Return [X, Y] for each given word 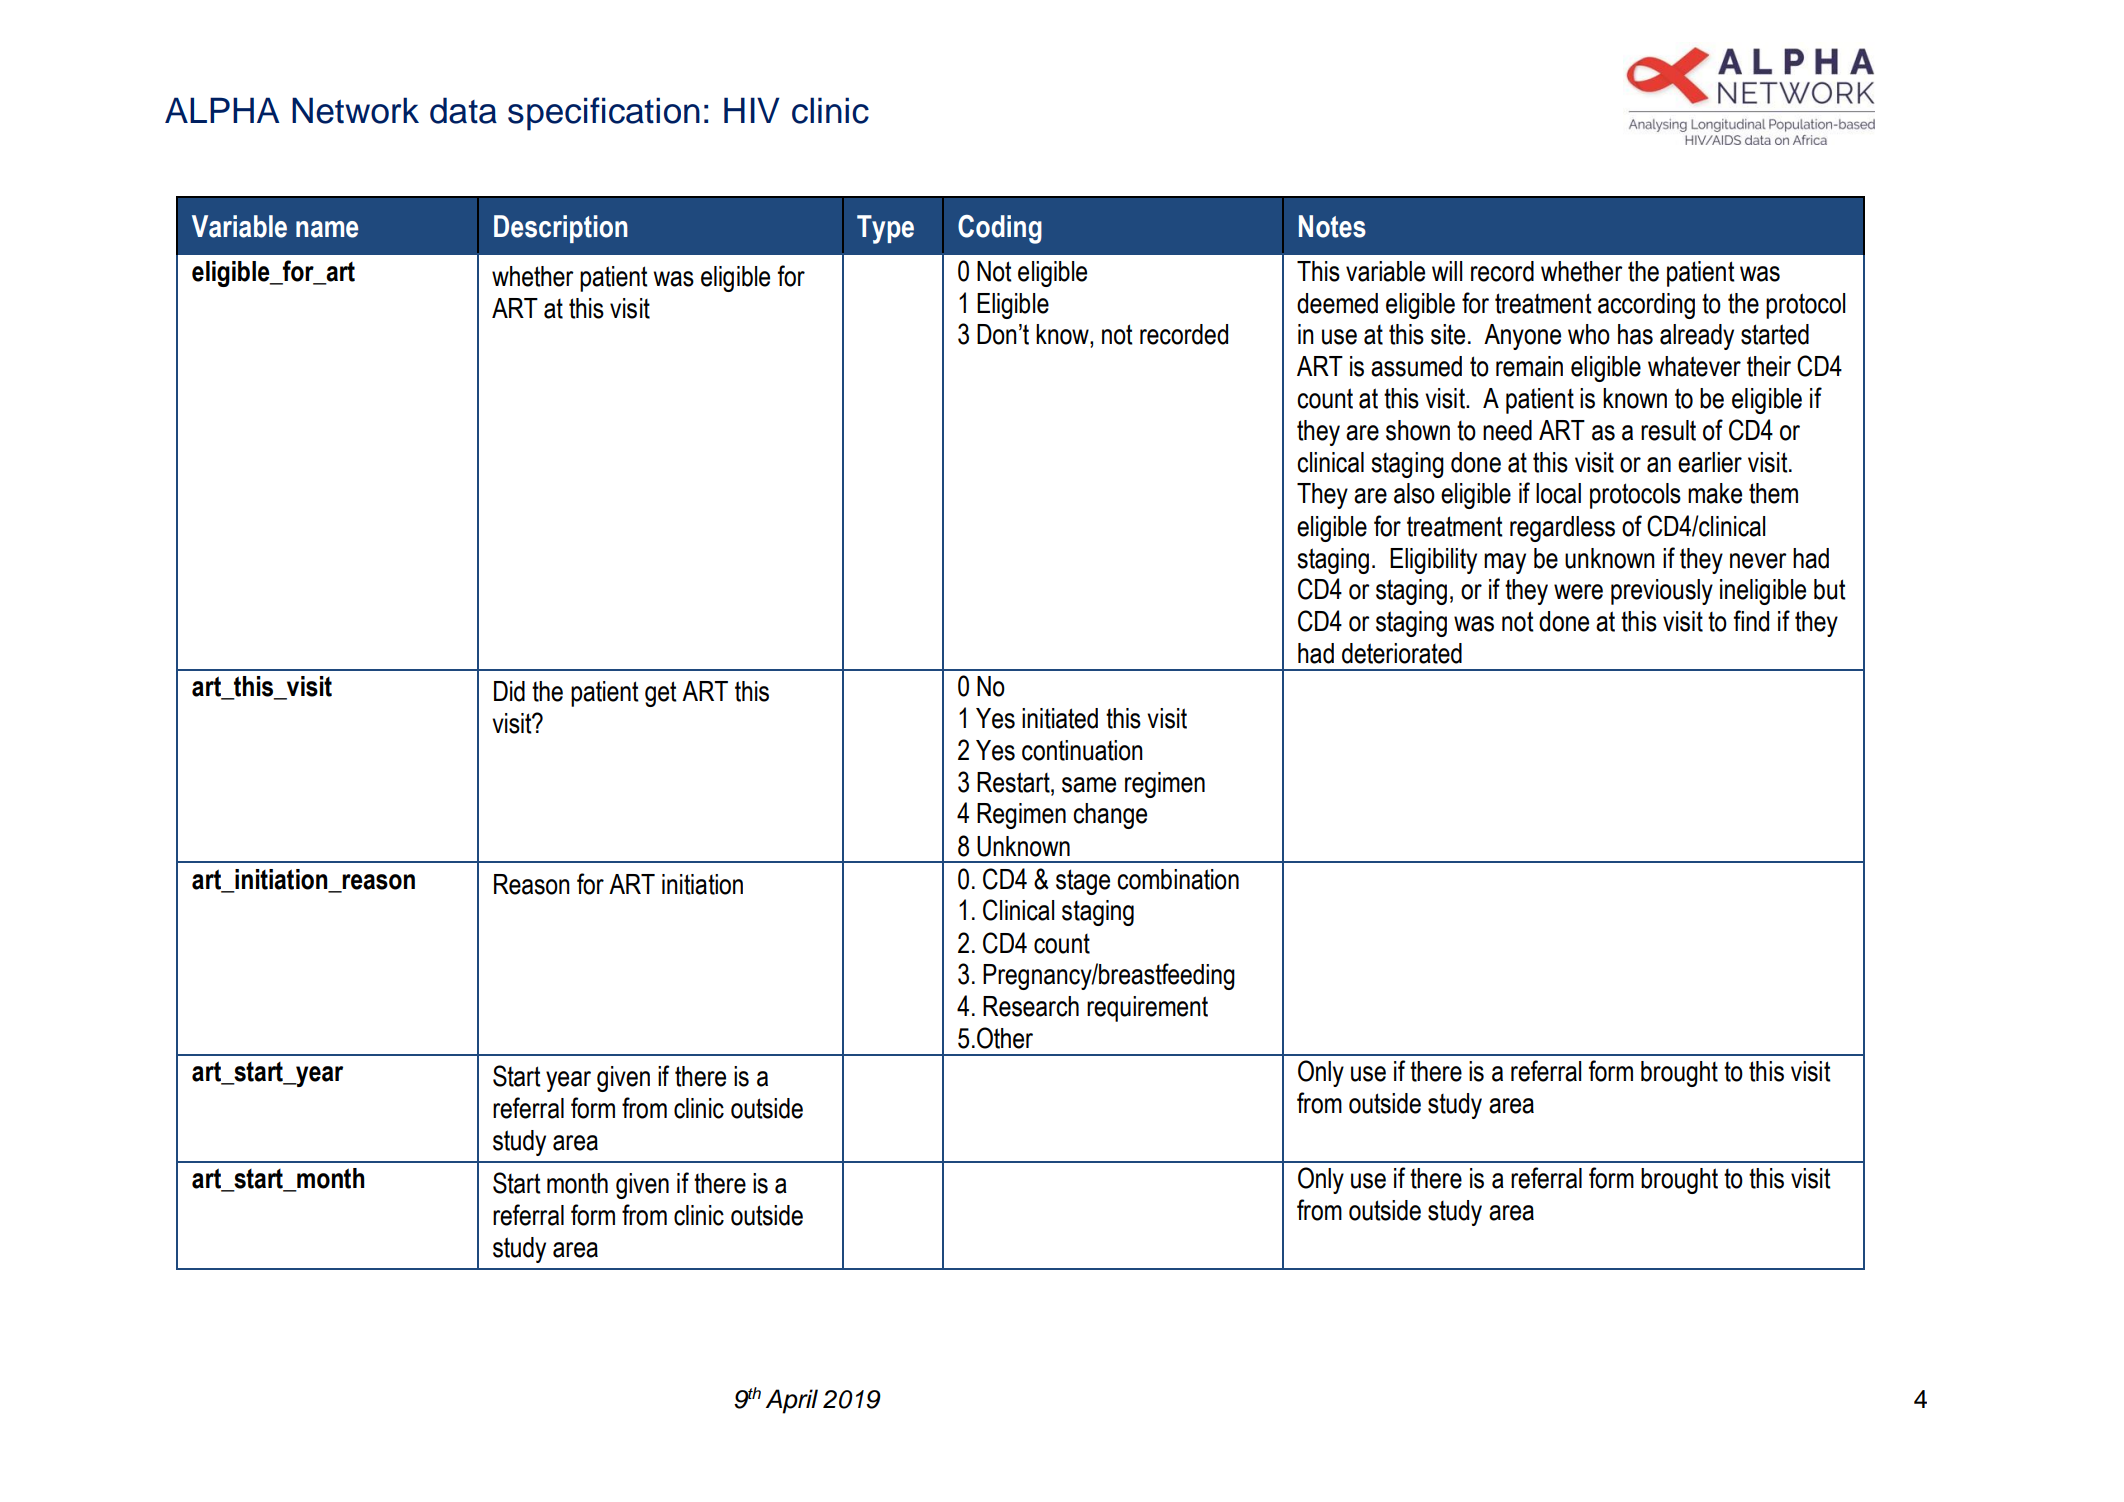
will [1447, 271]
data [463, 110]
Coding [1000, 229]
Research [1031, 1006]
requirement [1147, 1009]
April [792, 1401]
